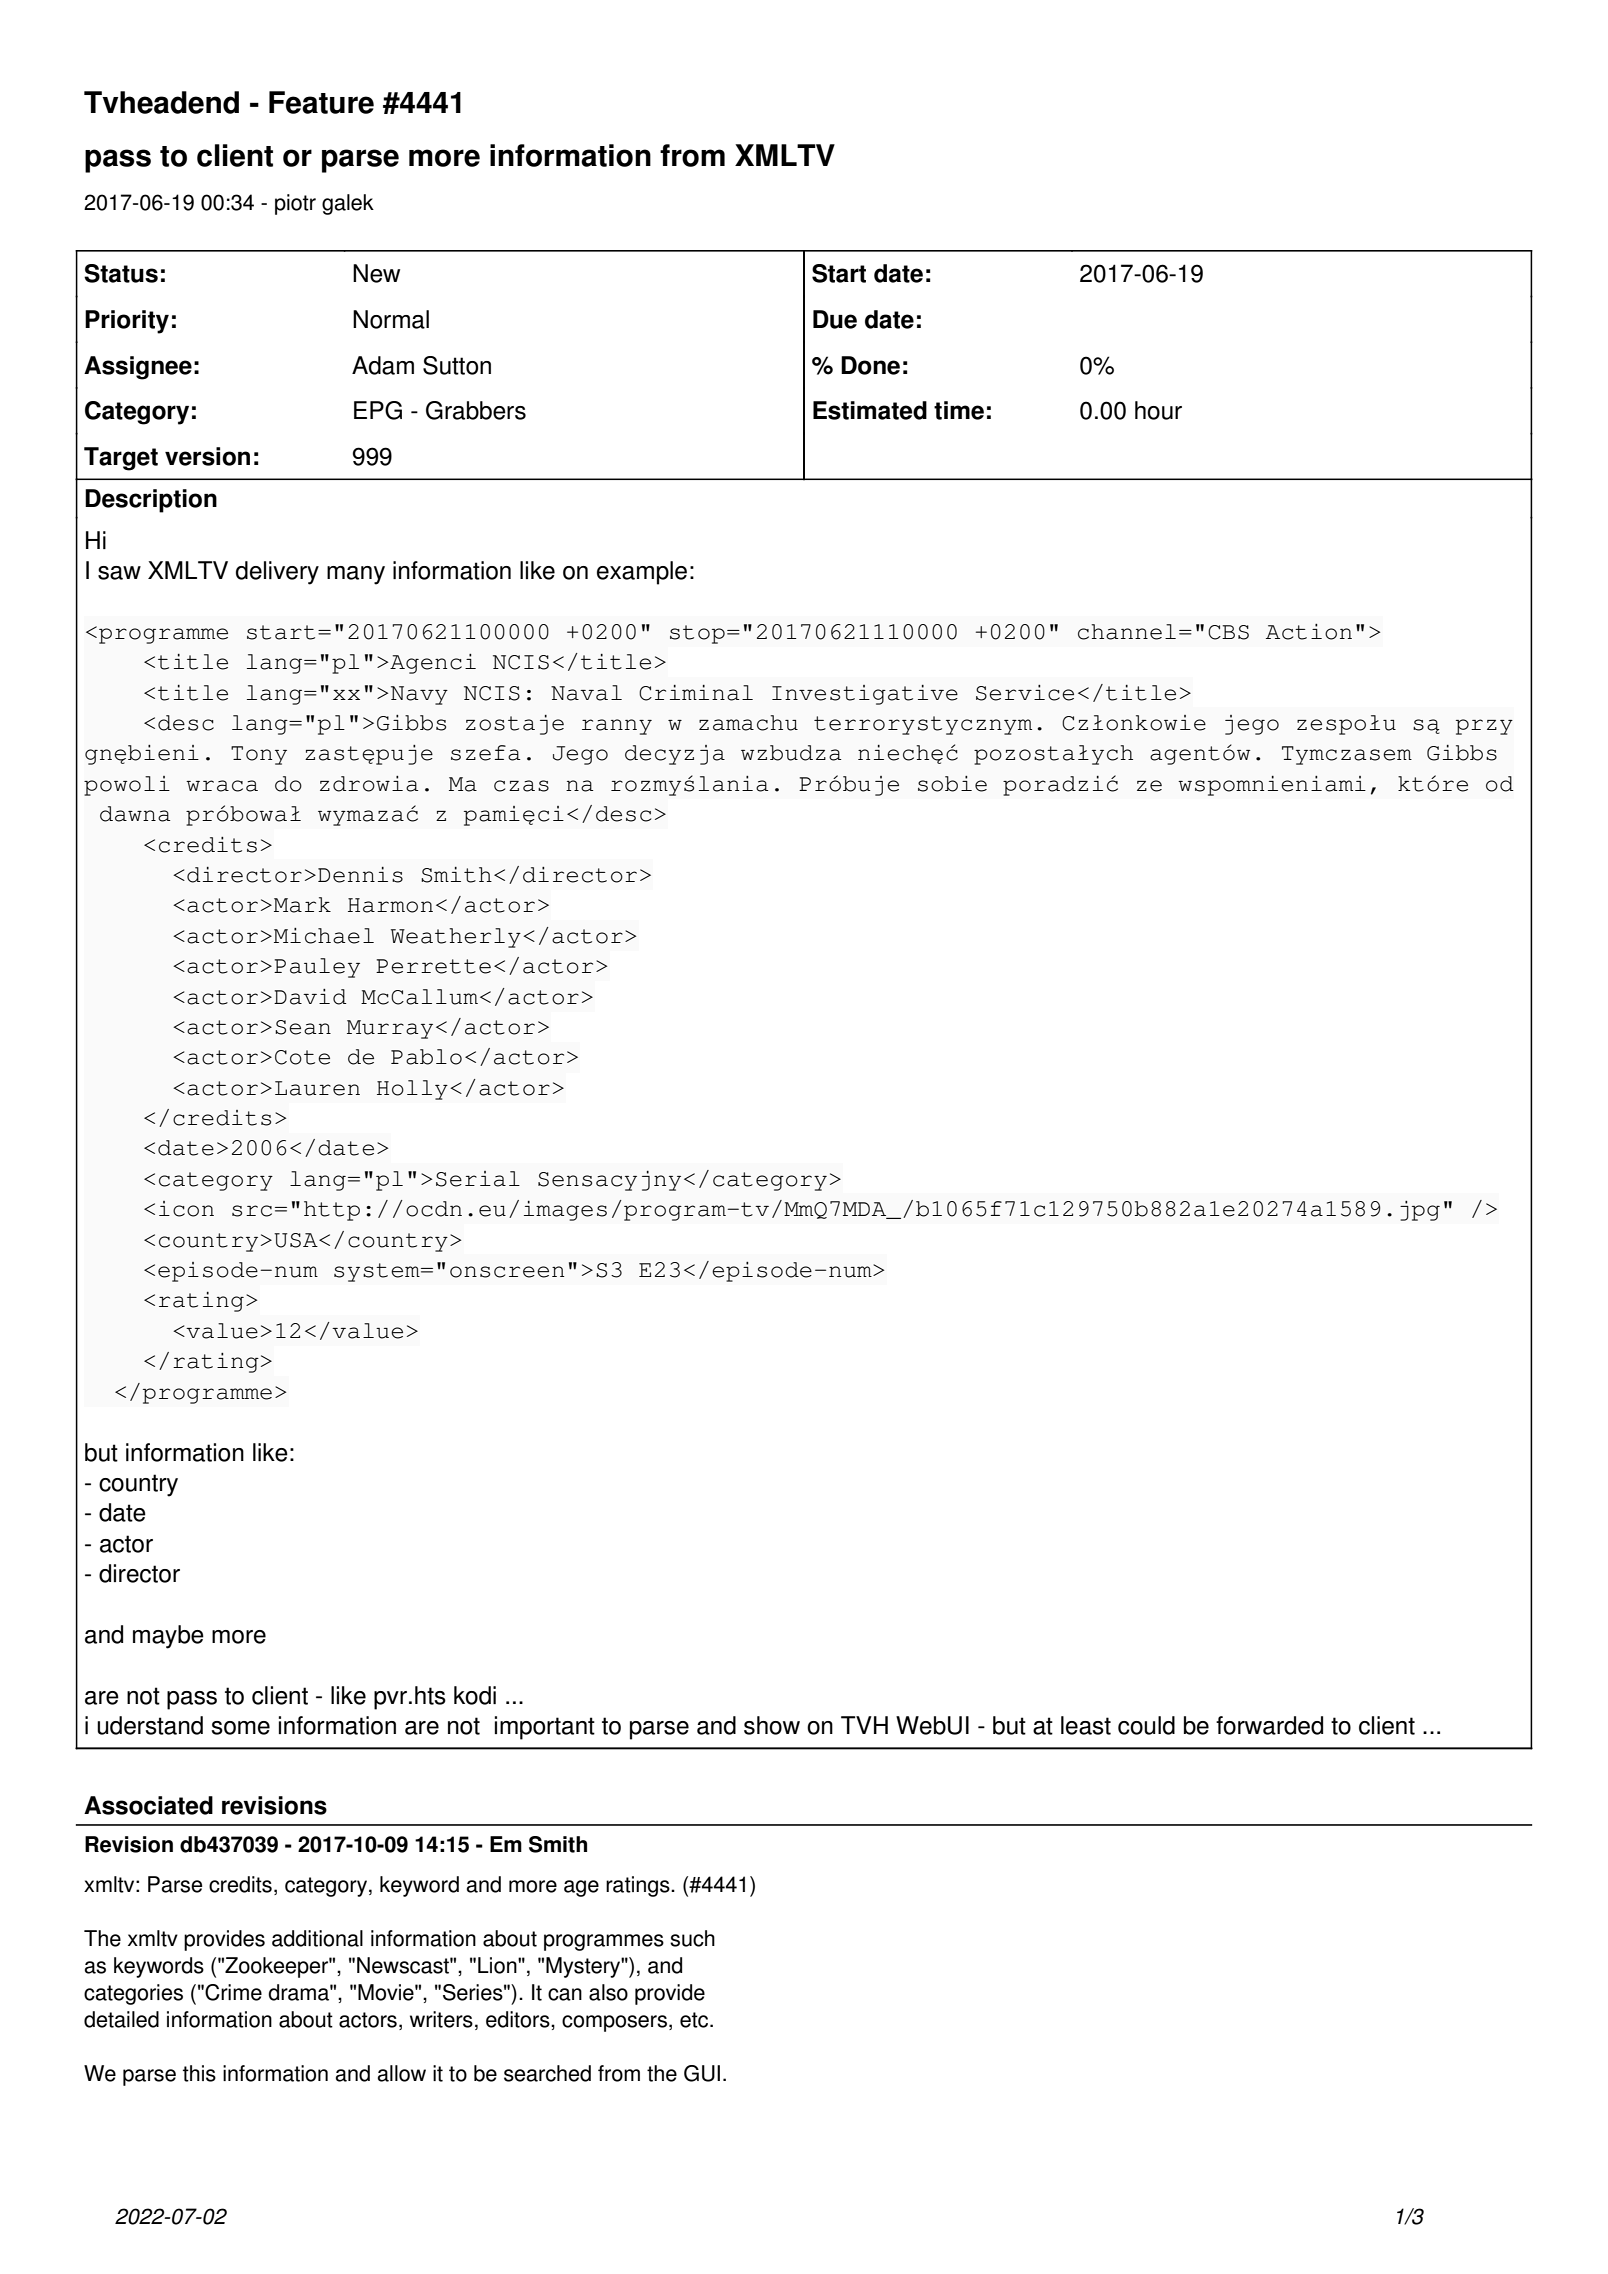 This screenshot has height=2274, width=1608. I want to click on Due, so click(835, 319).
